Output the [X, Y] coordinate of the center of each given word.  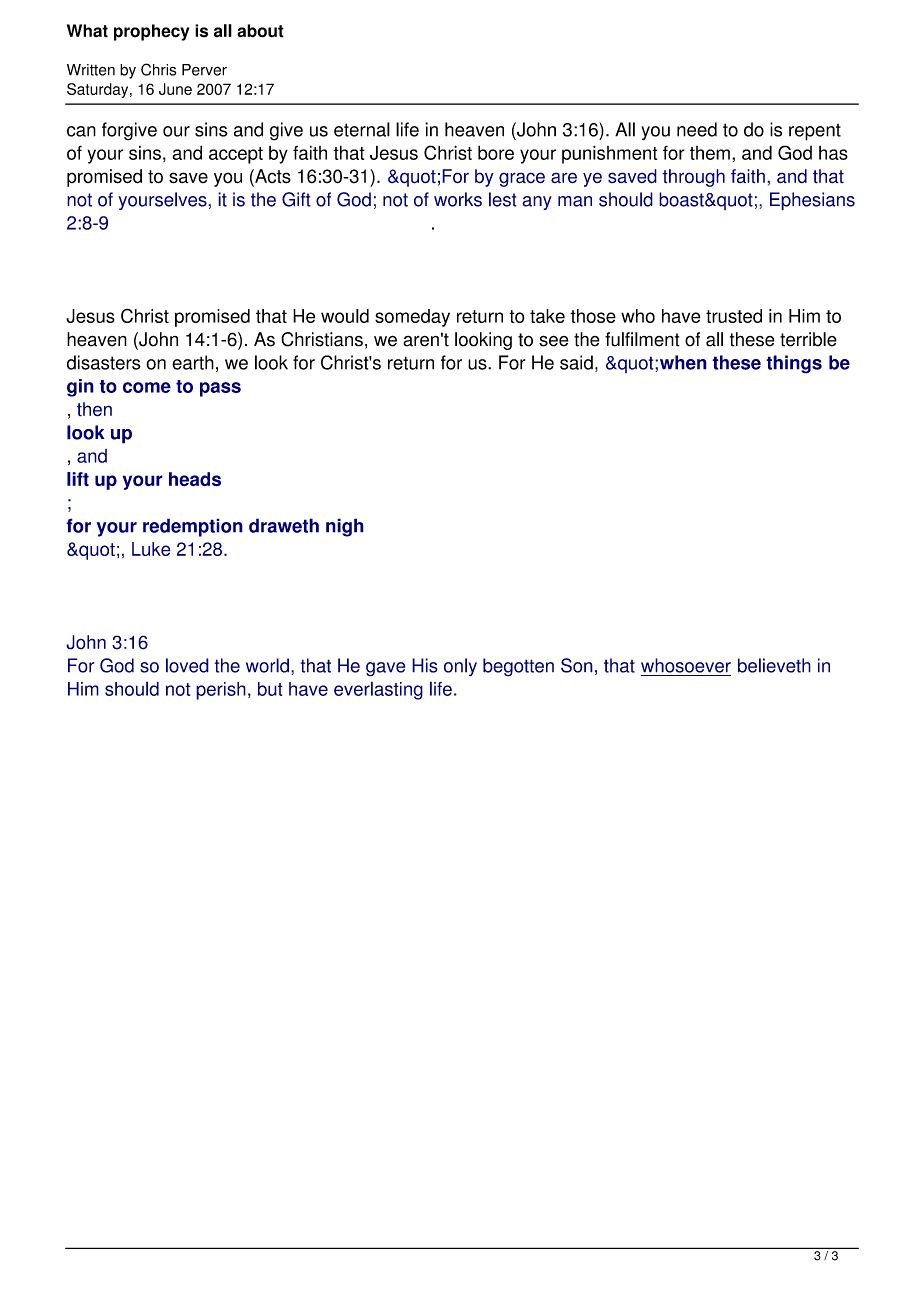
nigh [345, 527]
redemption [193, 527]
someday [412, 318]
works [458, 199]
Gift [296, 199]
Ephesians [812, 201]
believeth [774, 665]
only [460, 667]
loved [187, 665]
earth [193, 362]
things [794, 364]
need [697, 129]
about [260, 31]
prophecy [151, 32]
